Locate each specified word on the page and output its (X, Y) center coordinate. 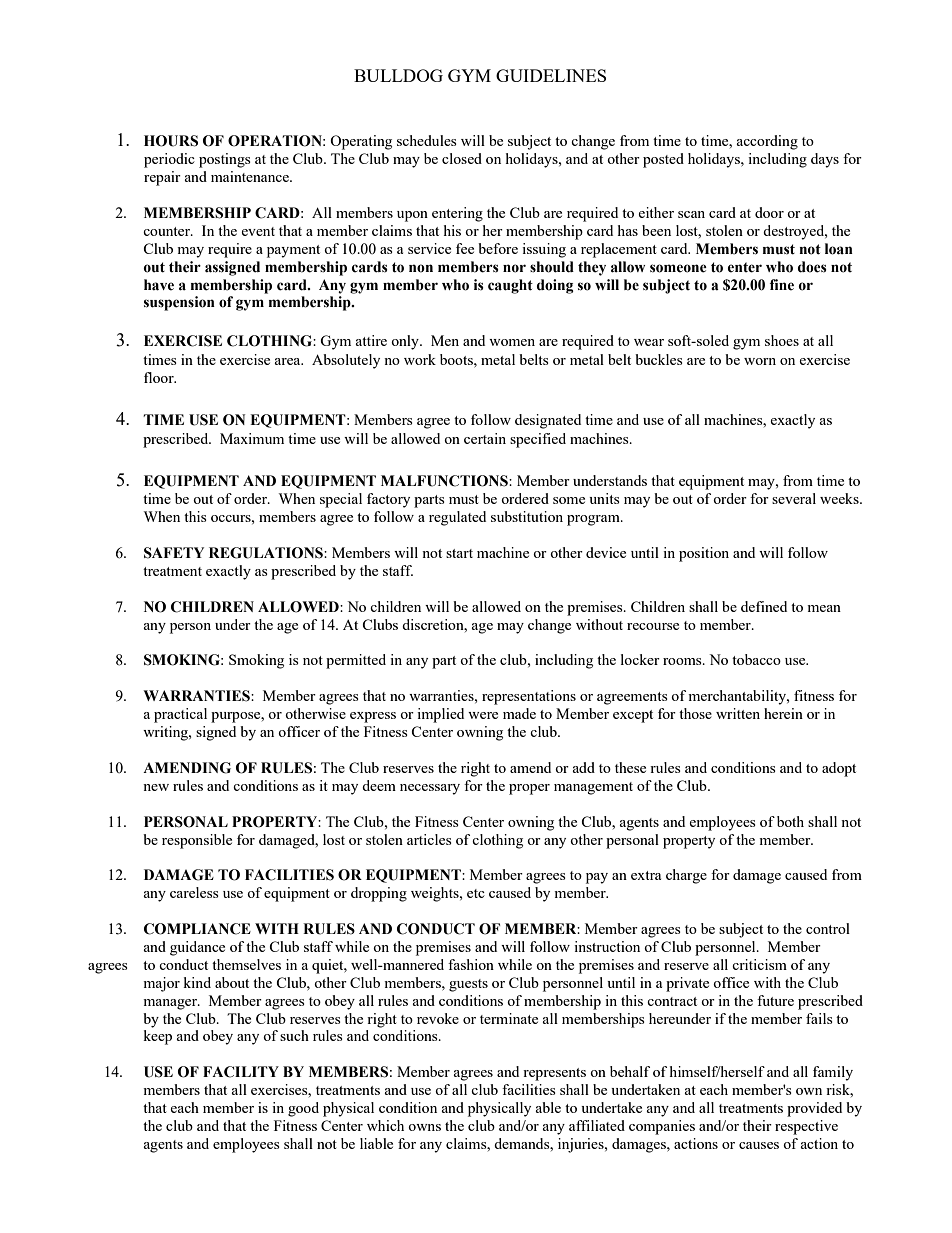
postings (225, 160)
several (794, 498)
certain (485, 438)
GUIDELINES (551, 75)
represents (554, 1074)
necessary (430, 789)
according (767, 142)
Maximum (252, 438)
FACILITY (241, 1072)
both (790, 821)
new (156, 787)
